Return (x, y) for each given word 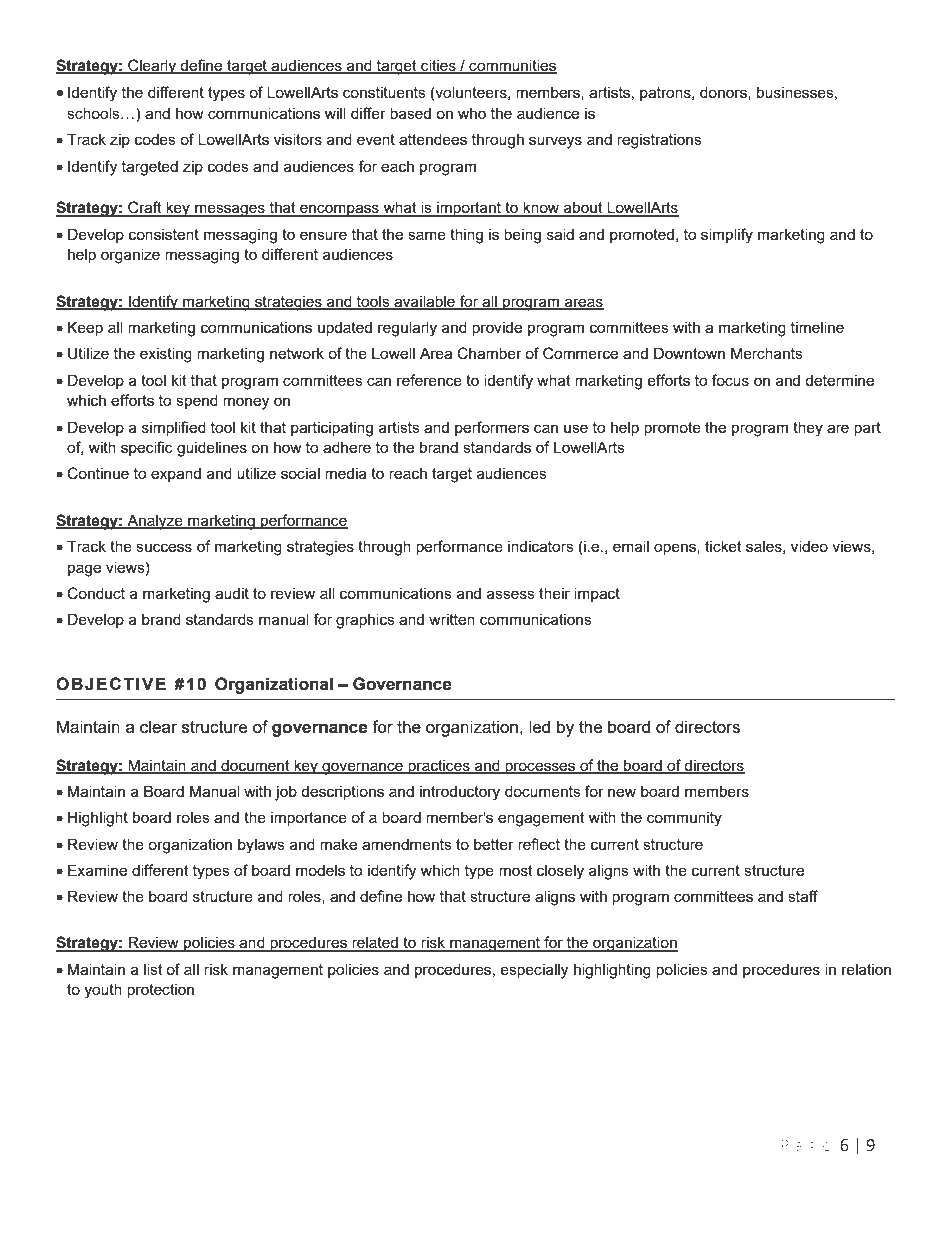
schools (94, 113)
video (809, 546)
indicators (541, 546)
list (153, 969)
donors (724, 93)
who (472, 113)
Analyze (155, 522)
